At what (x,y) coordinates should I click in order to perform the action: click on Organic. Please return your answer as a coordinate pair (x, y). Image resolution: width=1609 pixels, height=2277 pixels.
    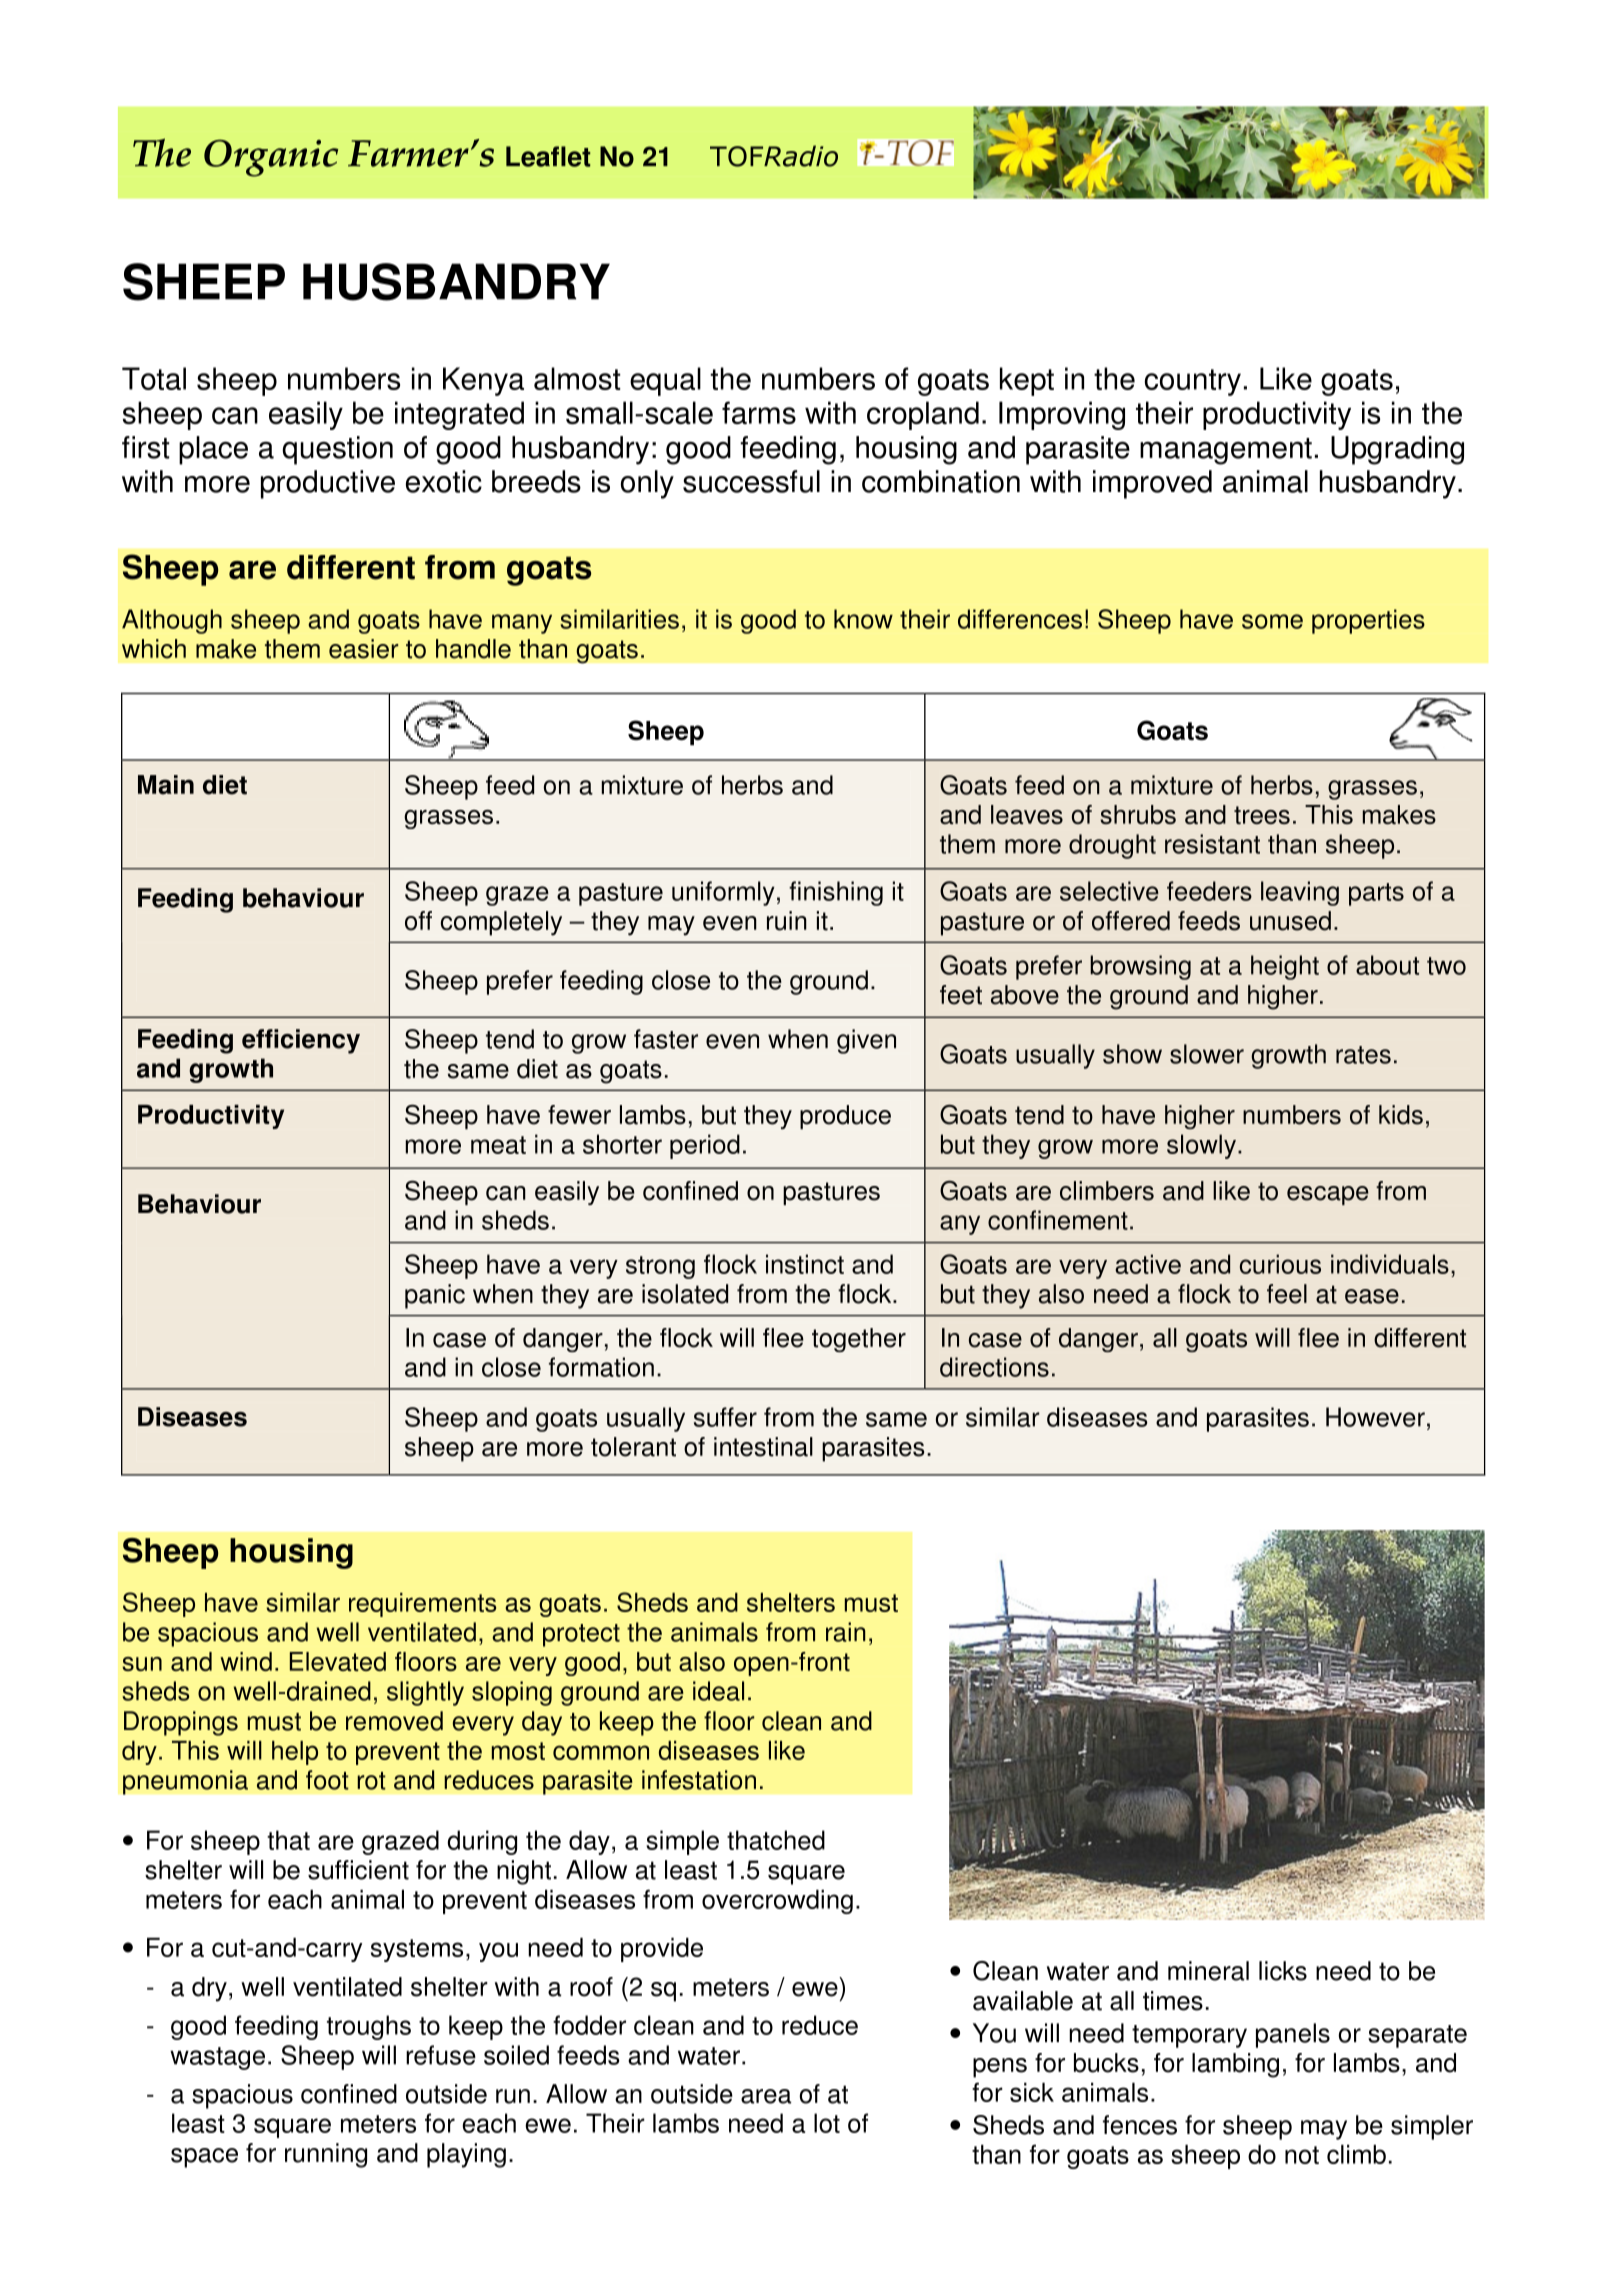
    Looking at the image, I should click on (271, 158).
